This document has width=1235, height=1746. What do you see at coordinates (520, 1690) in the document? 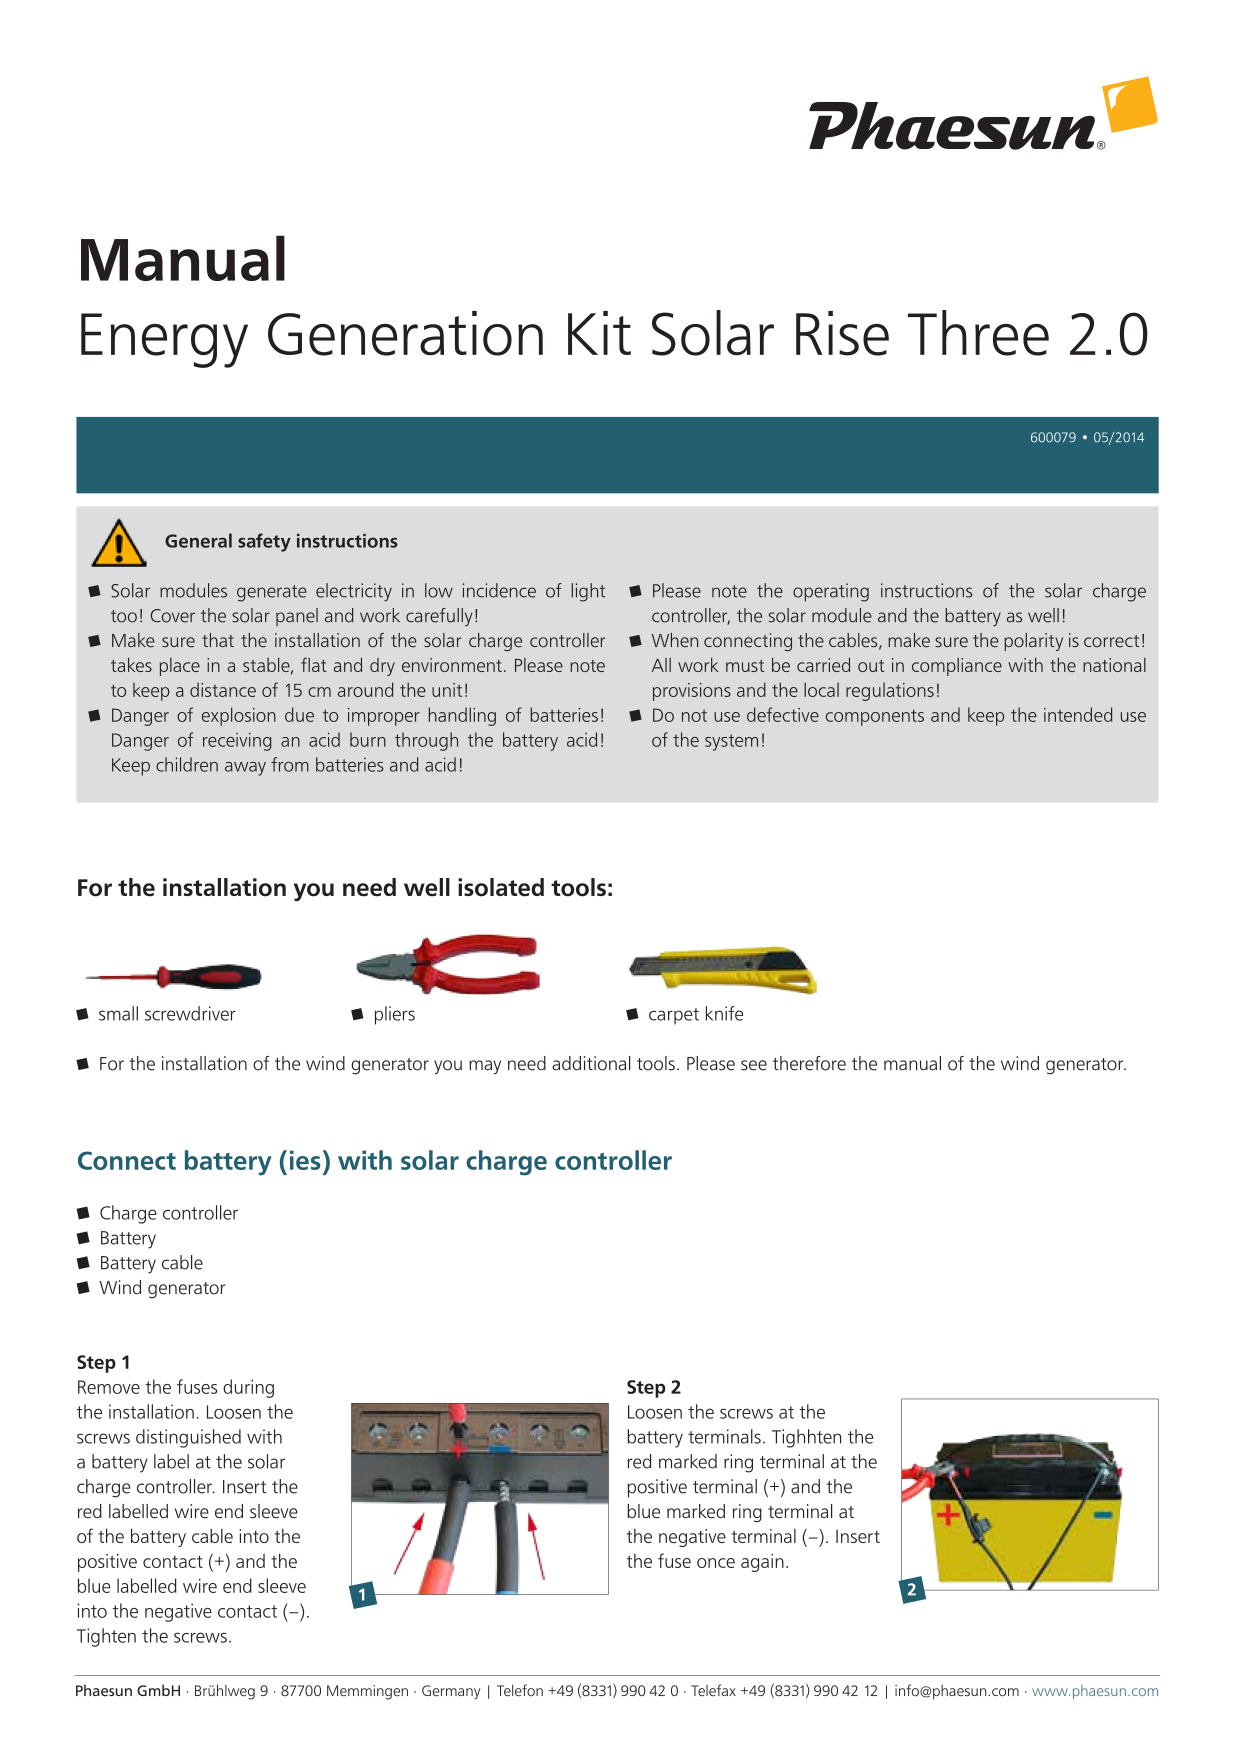
I see `Telefon` at bounding box center [520, 1690].
